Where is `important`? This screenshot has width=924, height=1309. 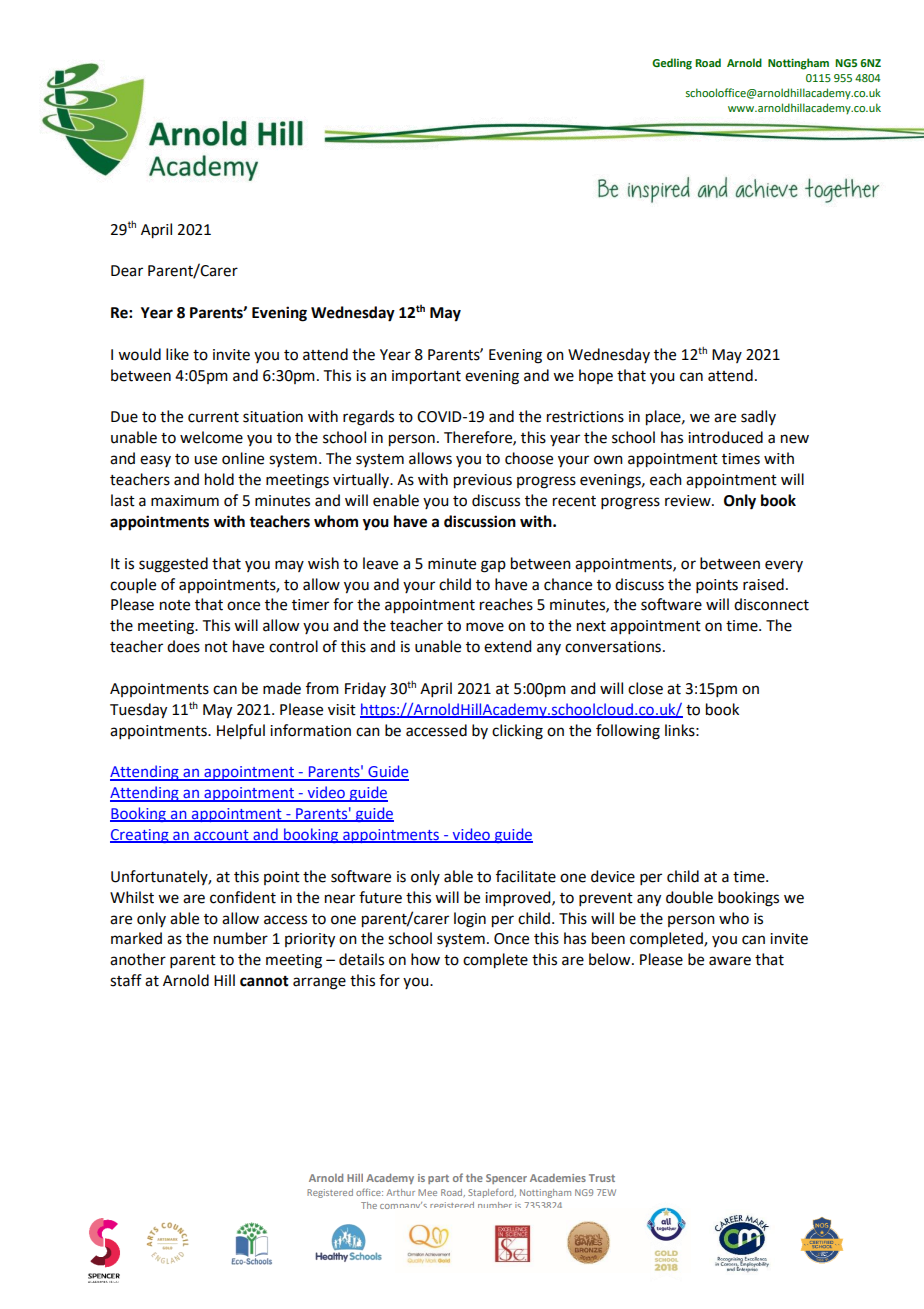 important is located at coordinates (426, 377).
